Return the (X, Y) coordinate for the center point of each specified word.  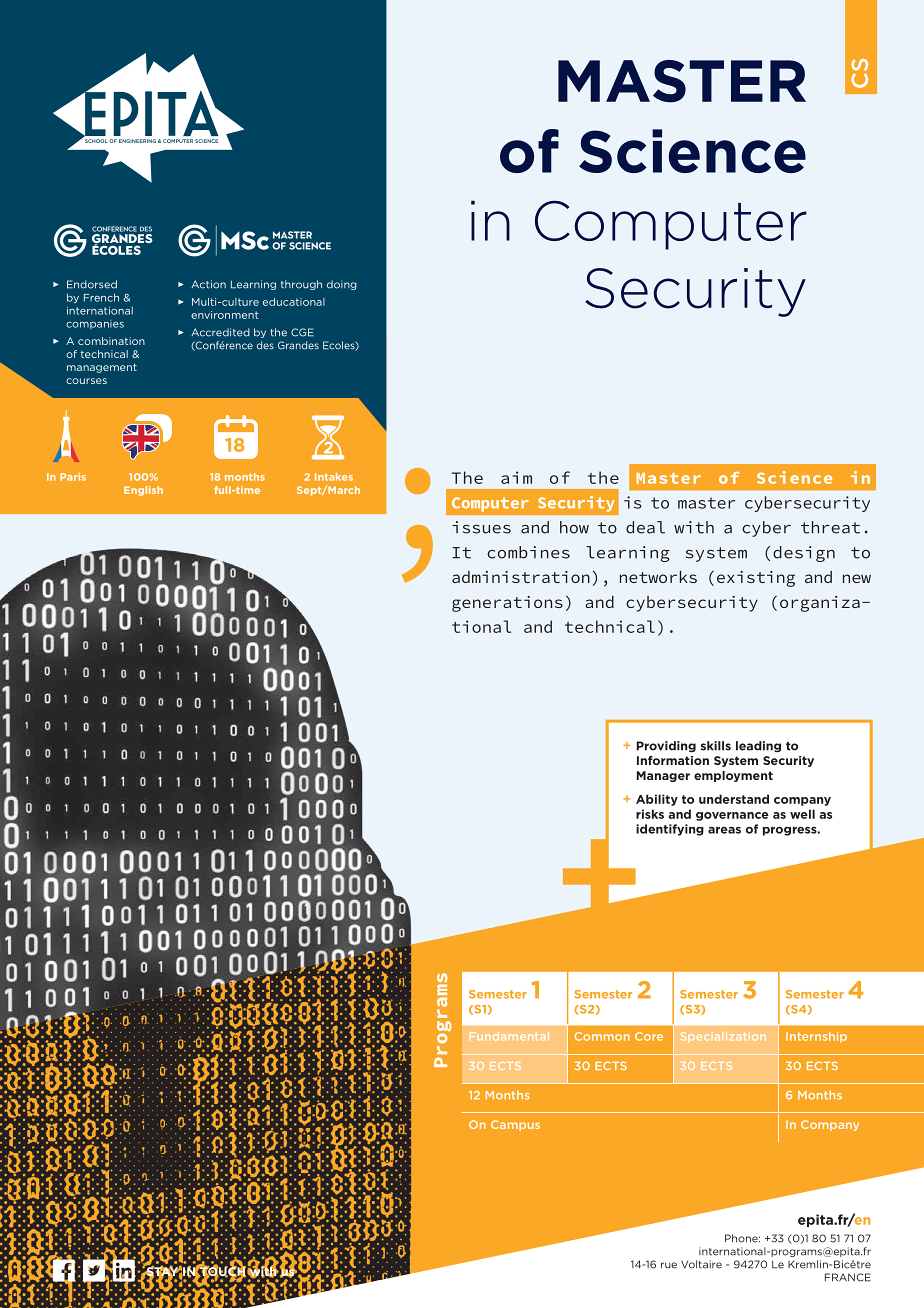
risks (650, 814)
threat (830, 527)
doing (342, 285)
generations (507, 604)
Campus (515, 1125)
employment (733, 776)
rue (669, 1265)
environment (225, 315)
